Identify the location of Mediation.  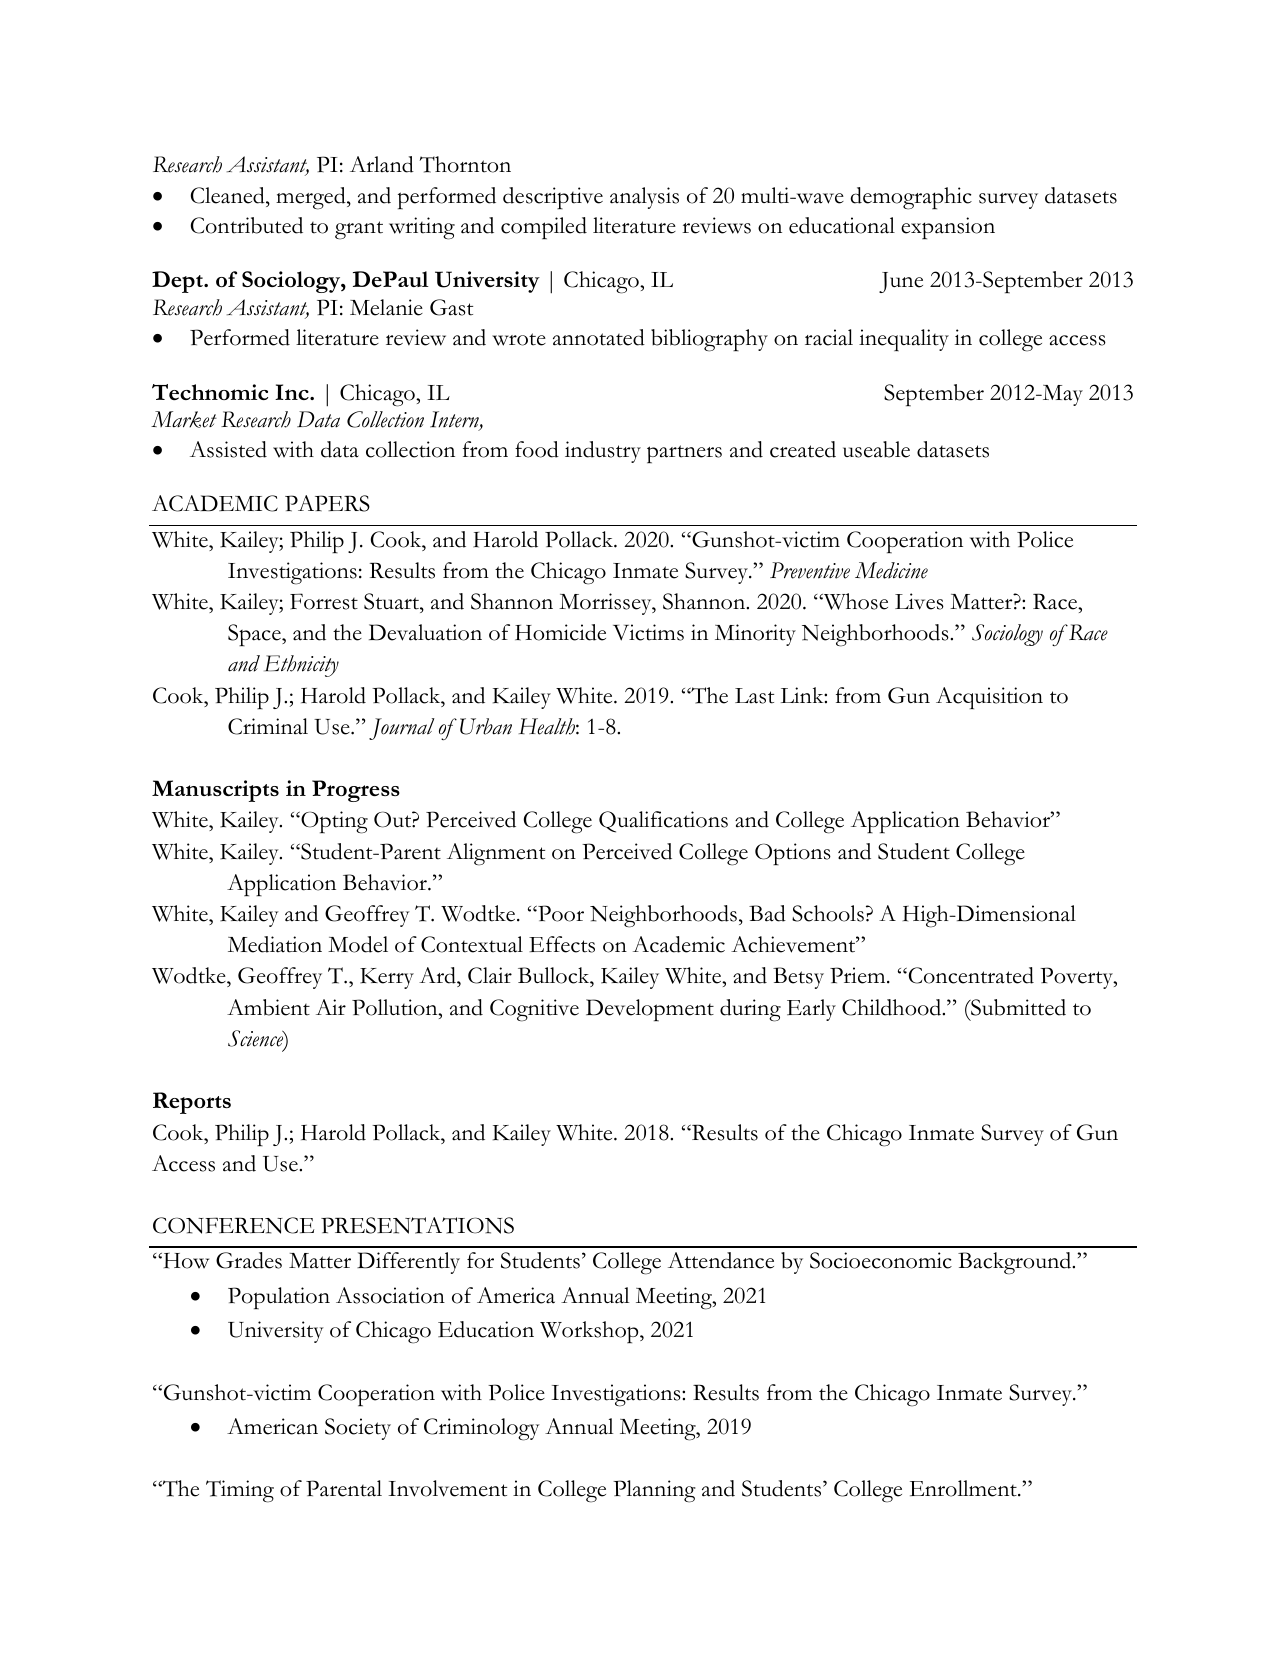
(275, 944).
